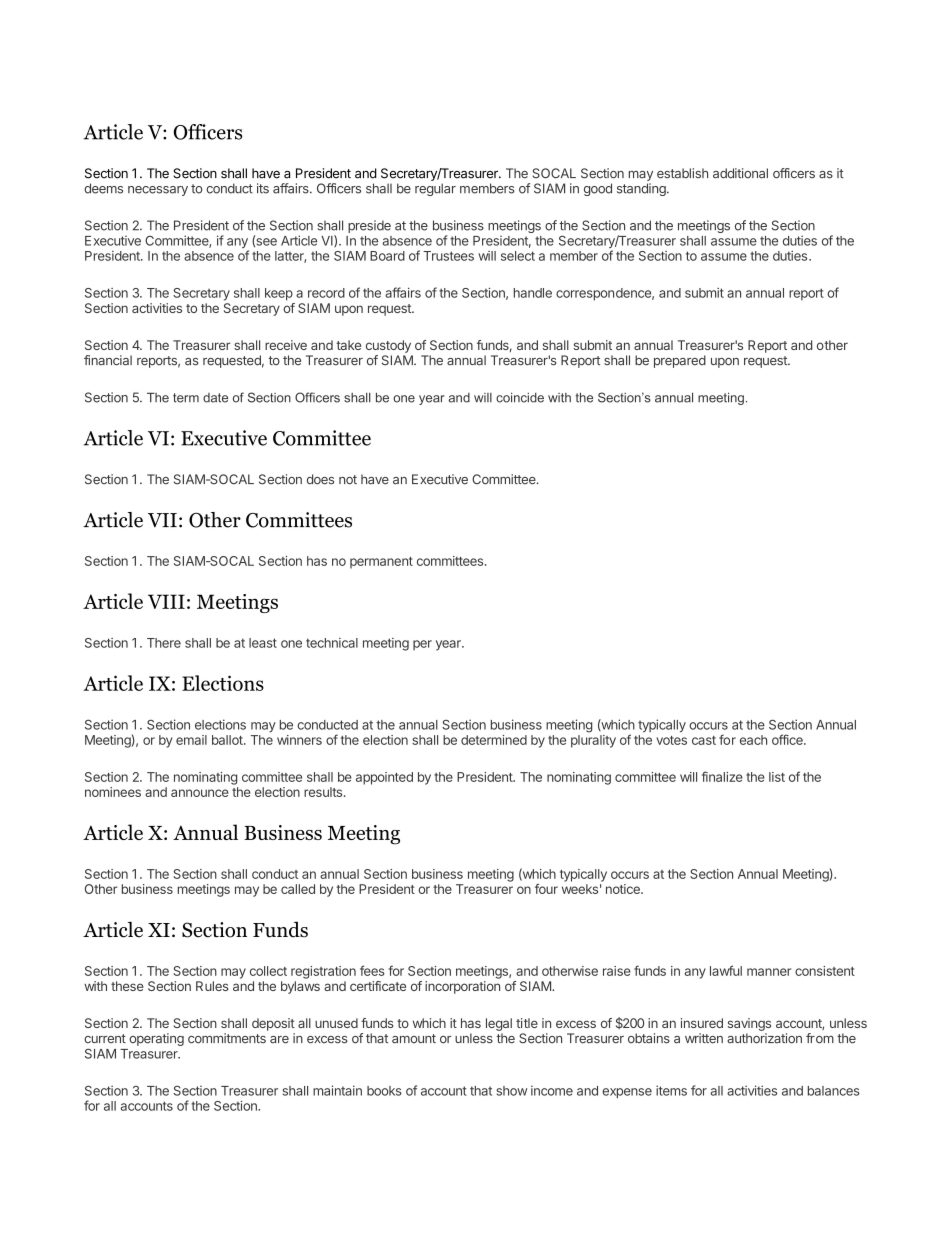 The width and height of the image is (952, 1233). What do you see at coordinates (158, 191) in the image?
I see `necessary` at bounding box center [158, 191].
